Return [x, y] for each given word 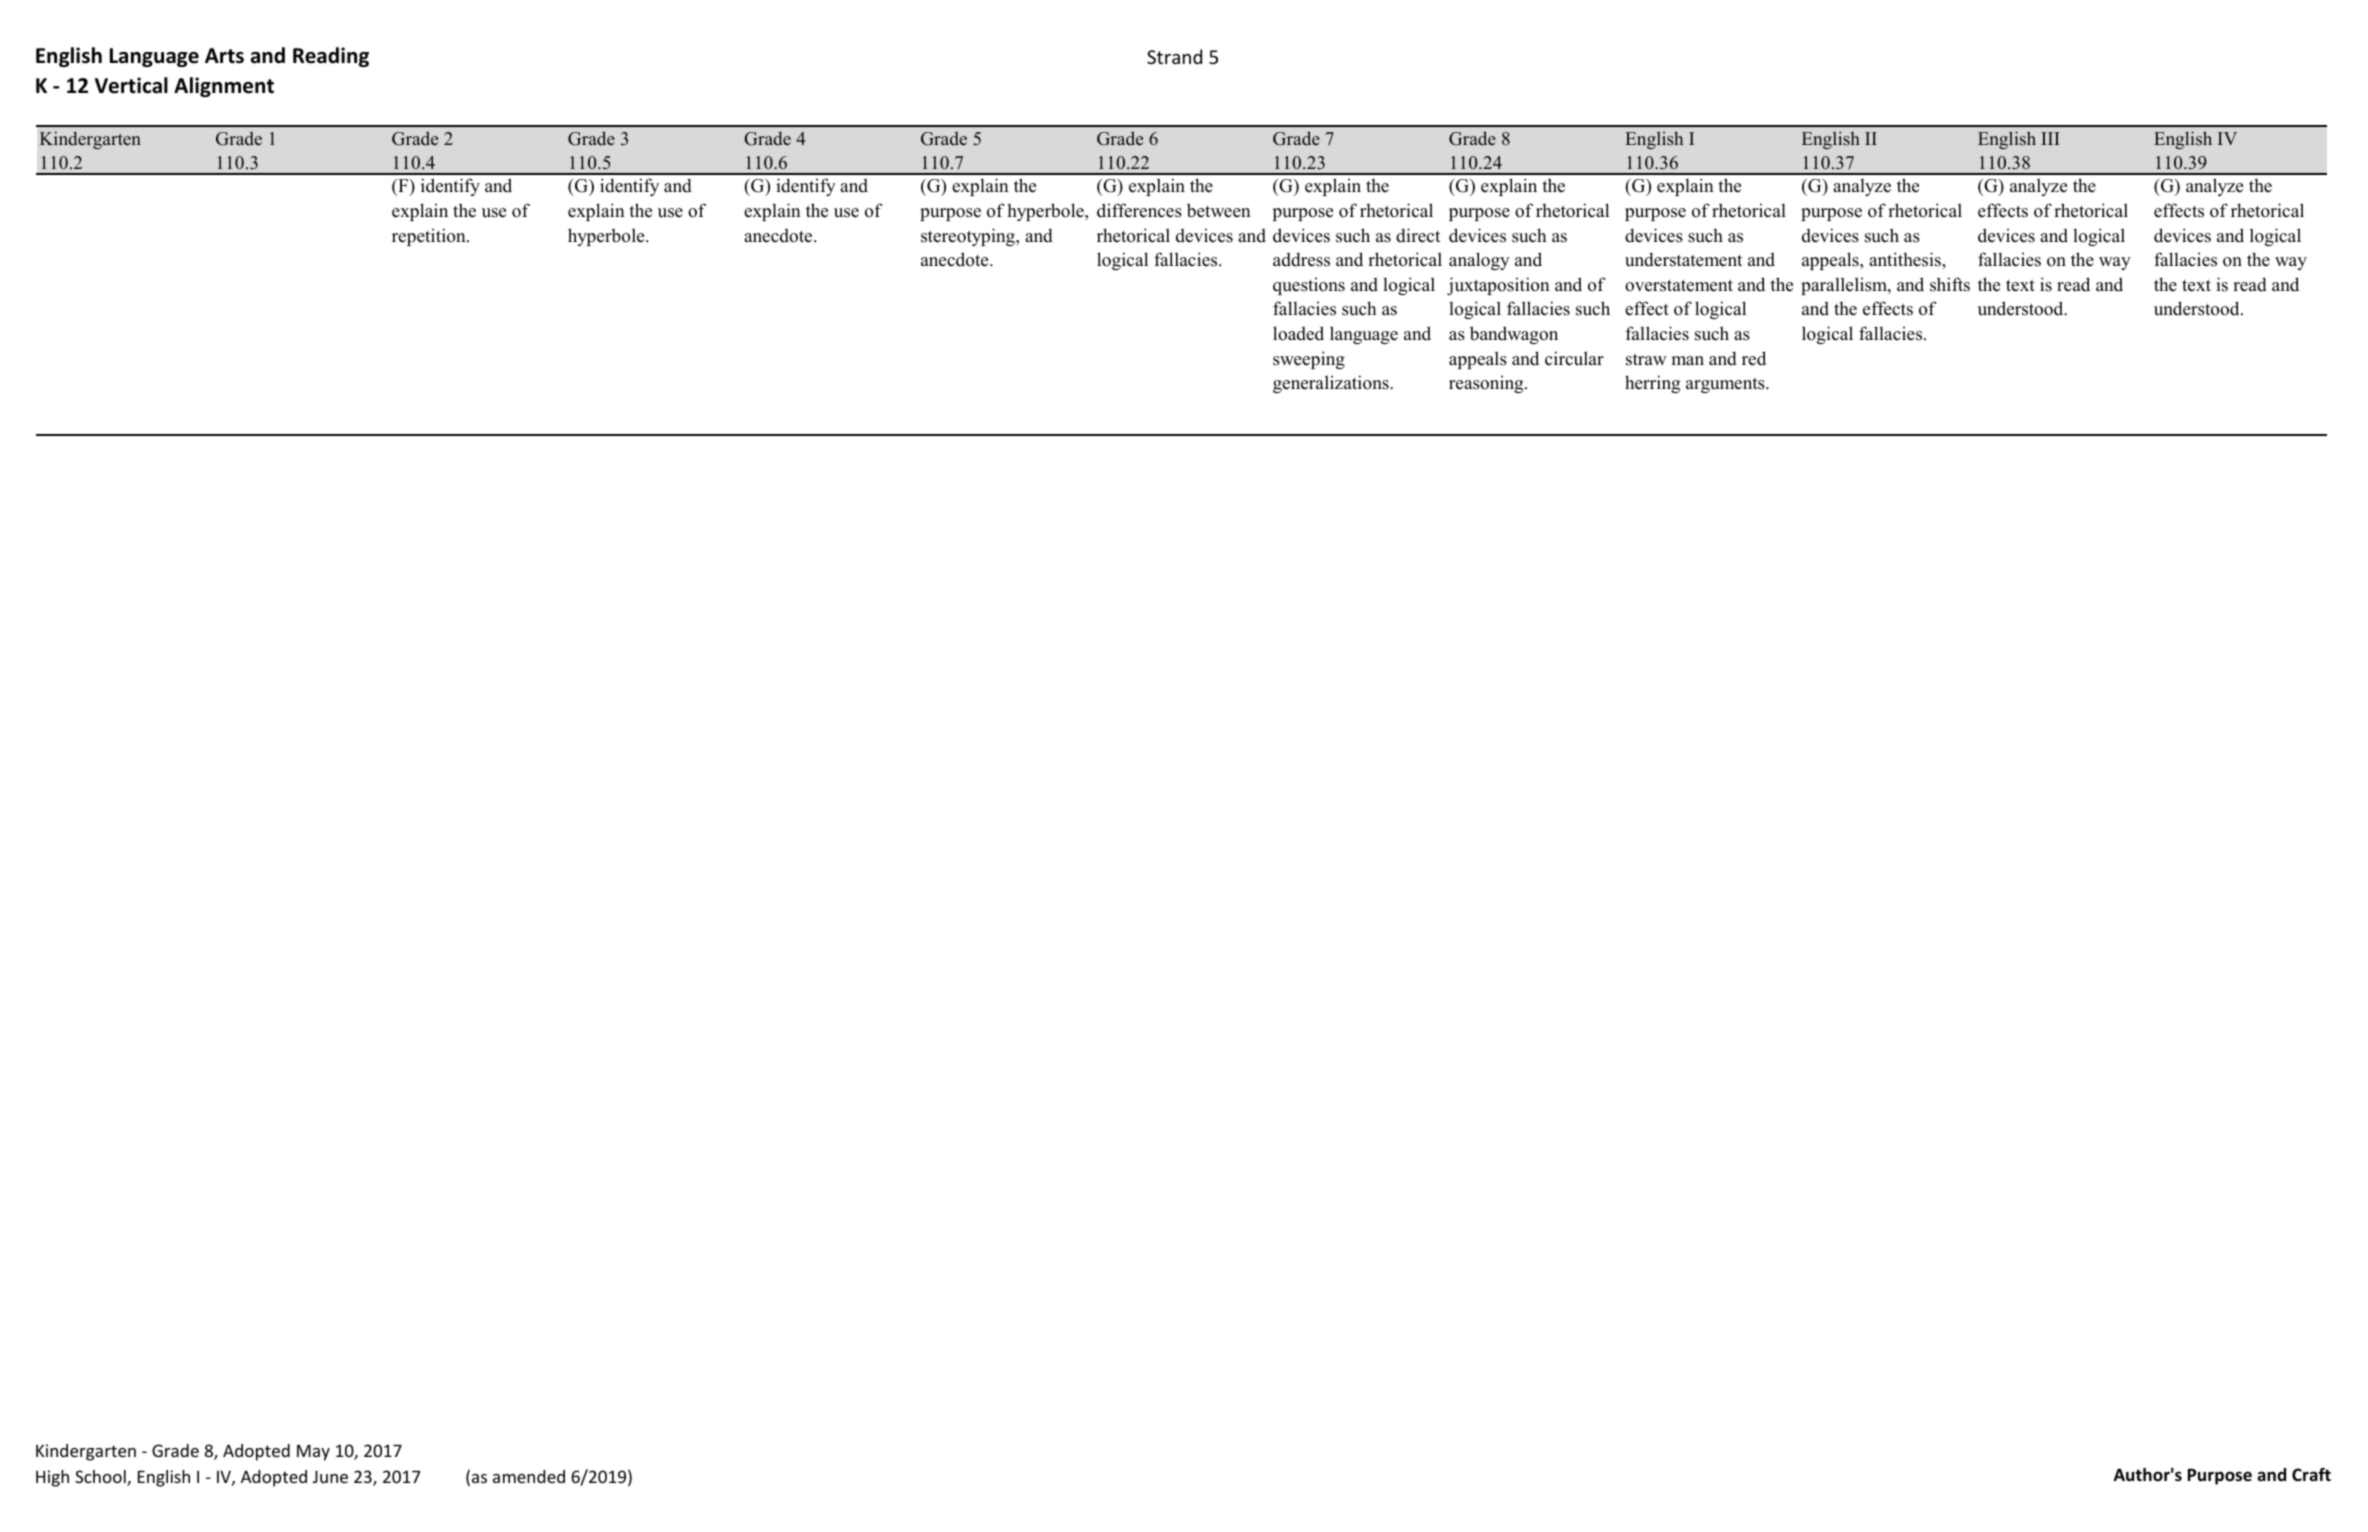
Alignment [224, 87]
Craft [2311, 1474]
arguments [1726, 385]
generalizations [1332, 384]
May [313, 1453]
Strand [1174, 56]
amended [529, 1476]
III [2050, 138]
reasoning [1487, 384]
